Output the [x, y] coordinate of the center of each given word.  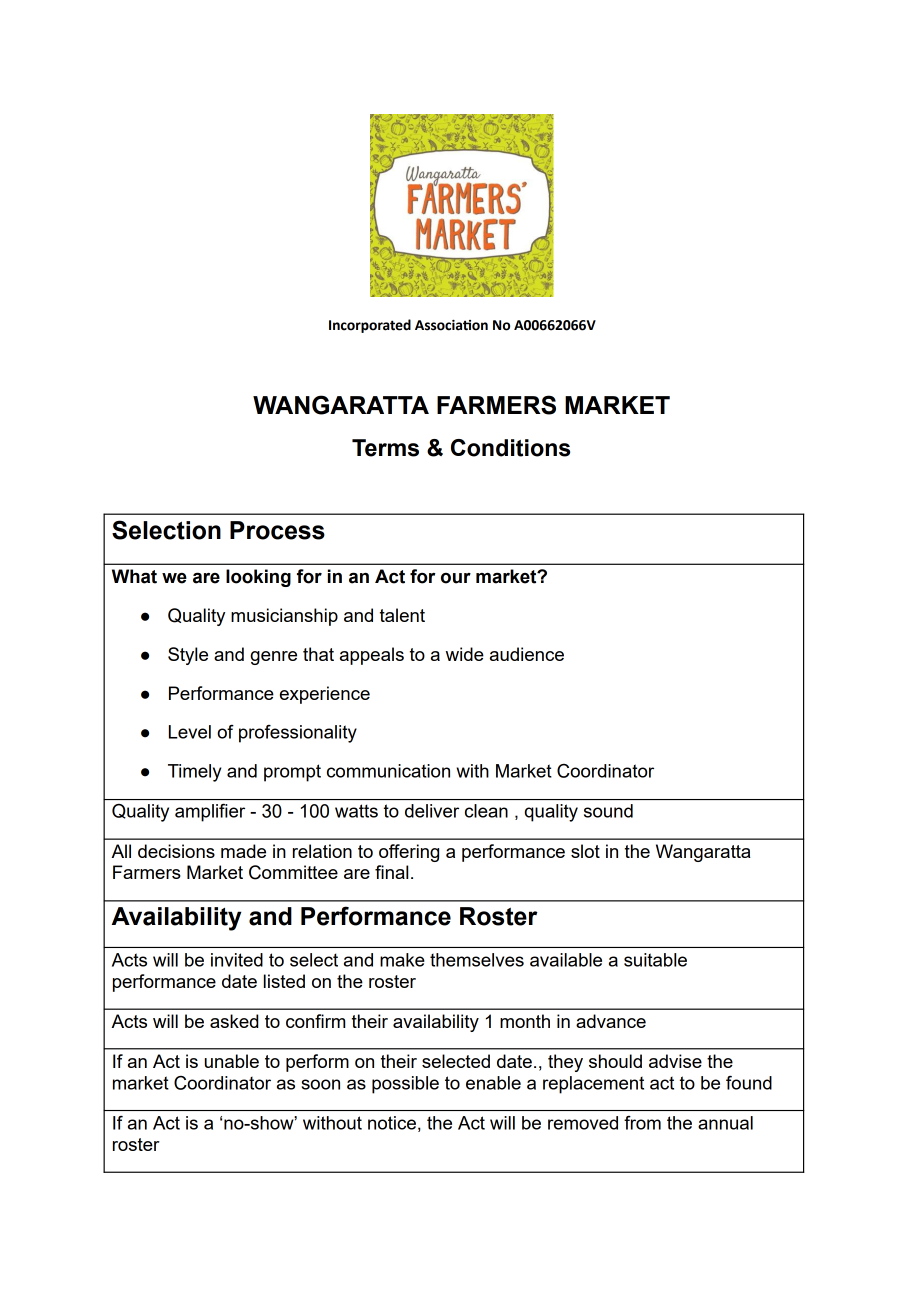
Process [277, 530]
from [642, 1123]
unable [232, 1061]
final [391, 872]
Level [190, 732]
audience [527, 654]
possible [405, 1085]
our [456, 578]
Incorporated [370, 326]
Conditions [510, 448]
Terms [385, 448]
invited [237, 960]
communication [388, 771]
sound [608, 811]
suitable [655, 960]
